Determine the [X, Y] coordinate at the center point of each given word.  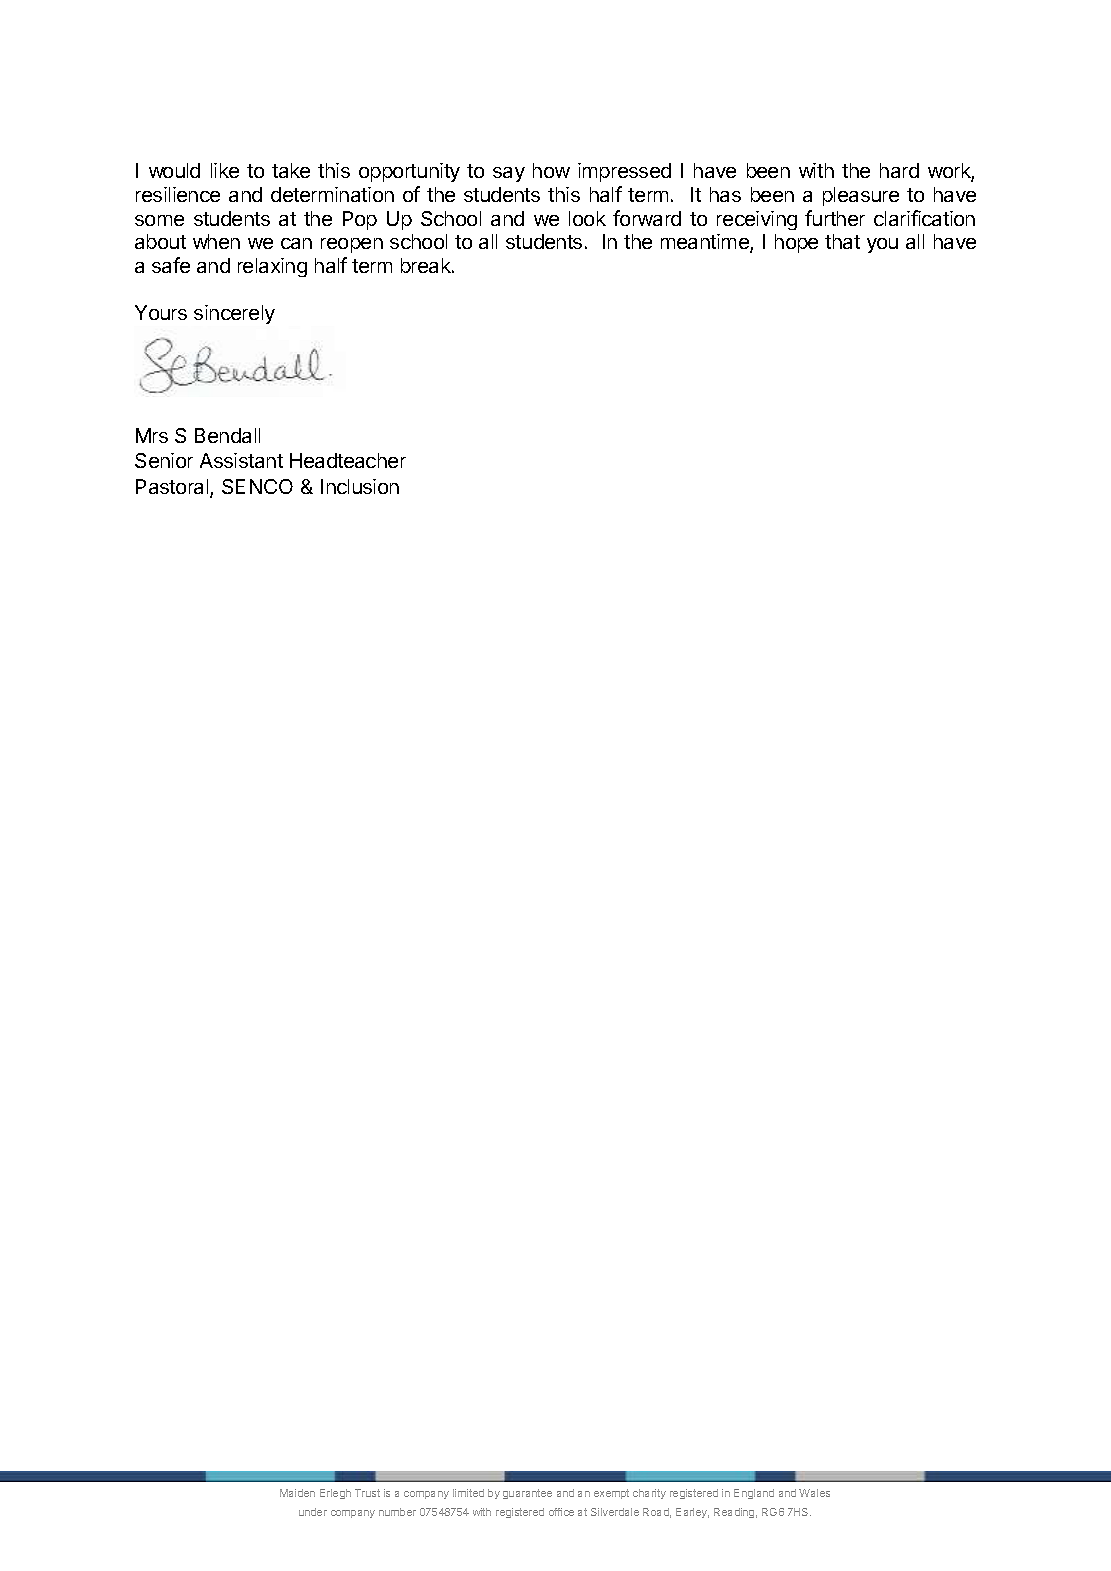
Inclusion [360, 486]
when [216, 241]
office [561, 1512]
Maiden [297, 1493]
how [551, 170]
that [842, 241]
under [313, 1512]
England [754, 1494]
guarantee [527, 1494]
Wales [814, 1493]
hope [796, 243]
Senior [164, 460]
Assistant [241, 460]
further [835, 218]
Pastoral [173, 488]
